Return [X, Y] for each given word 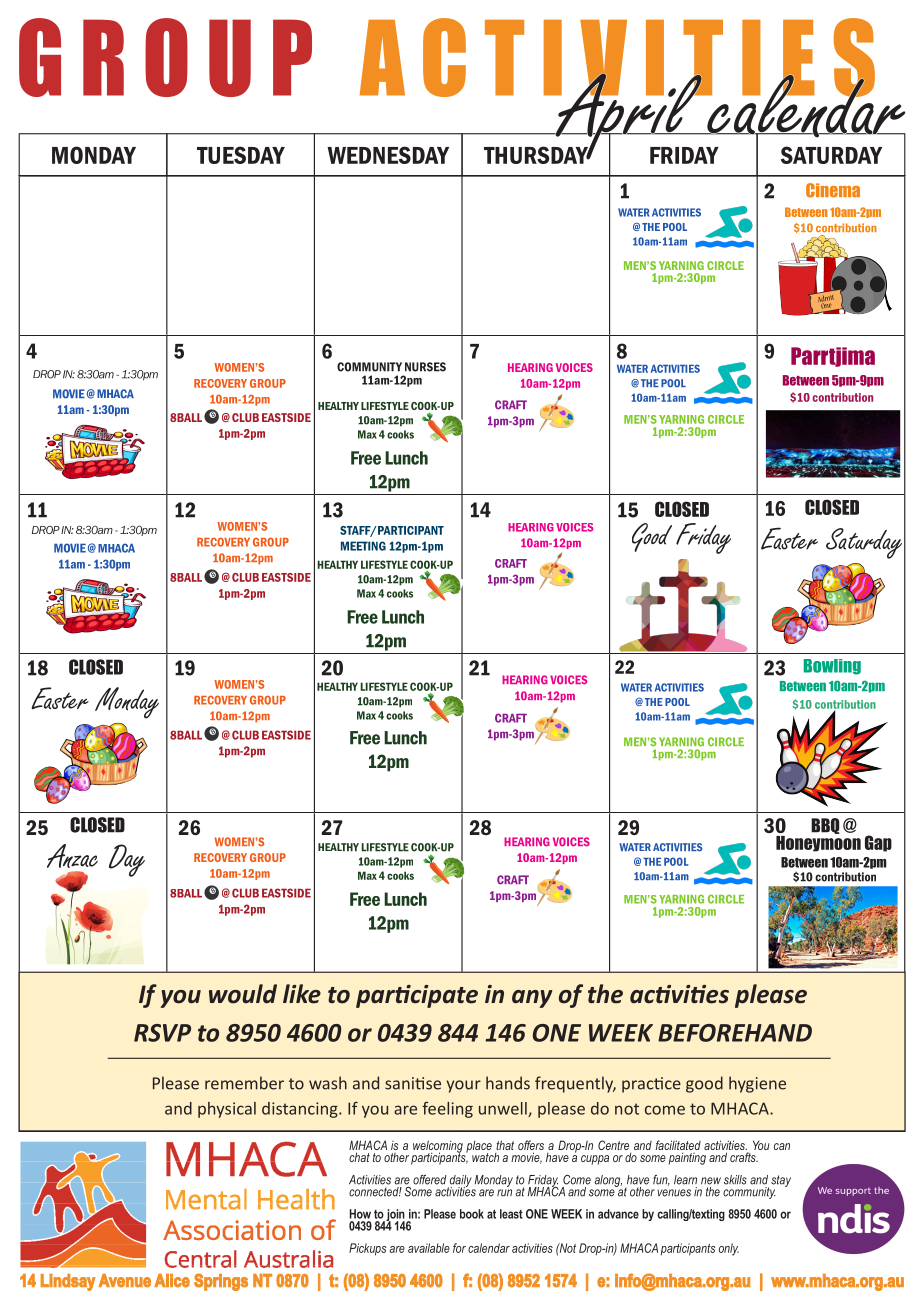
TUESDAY [241, 155]
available [429, 1248]
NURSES [425, 367]
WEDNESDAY [388, 155]
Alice [172, 1281]
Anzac [72, 856]
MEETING [363, 546]
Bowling [832, 667]
